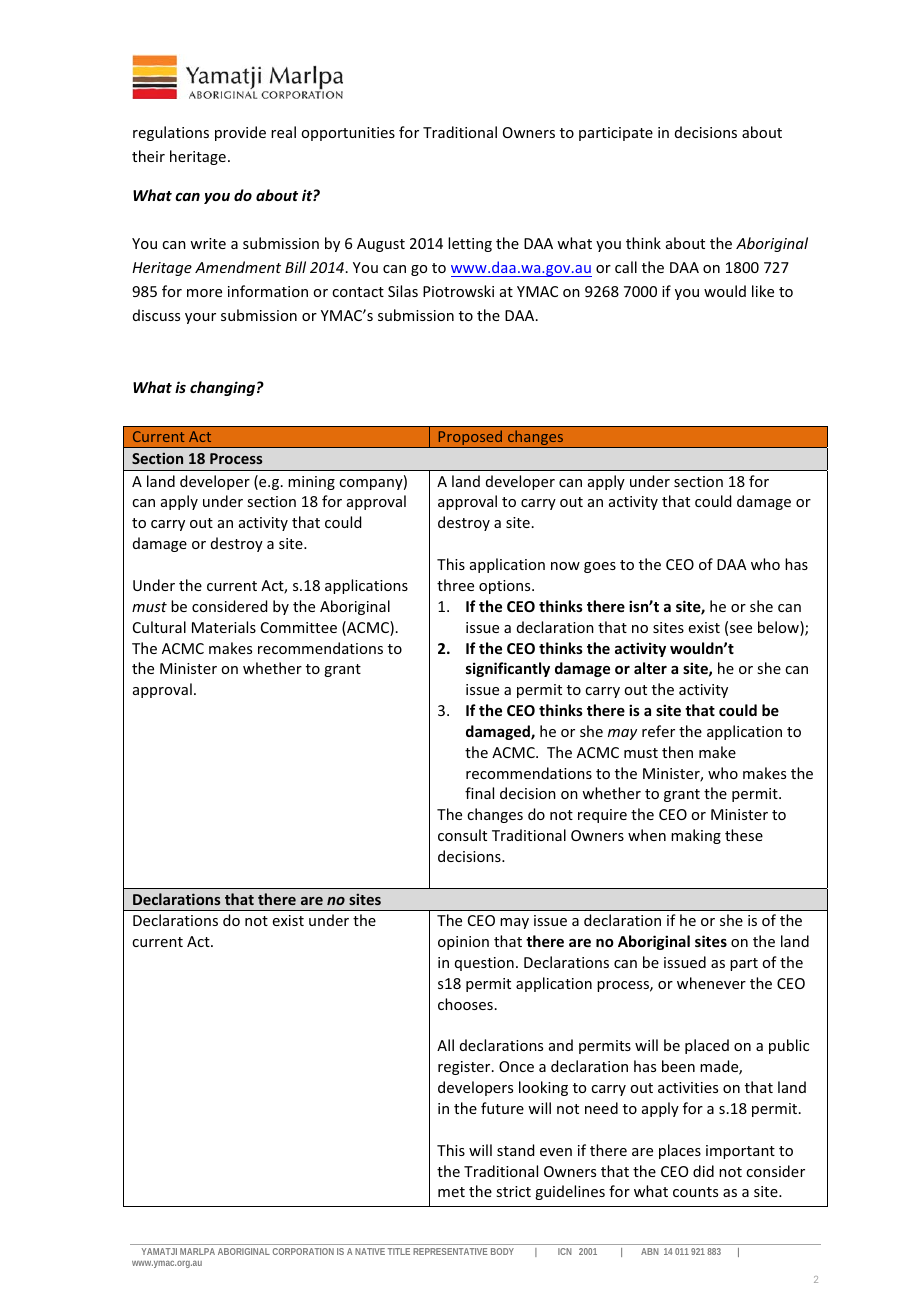  Describe the element at coordinates (479, 793) in the page. I see `final` at that location.
